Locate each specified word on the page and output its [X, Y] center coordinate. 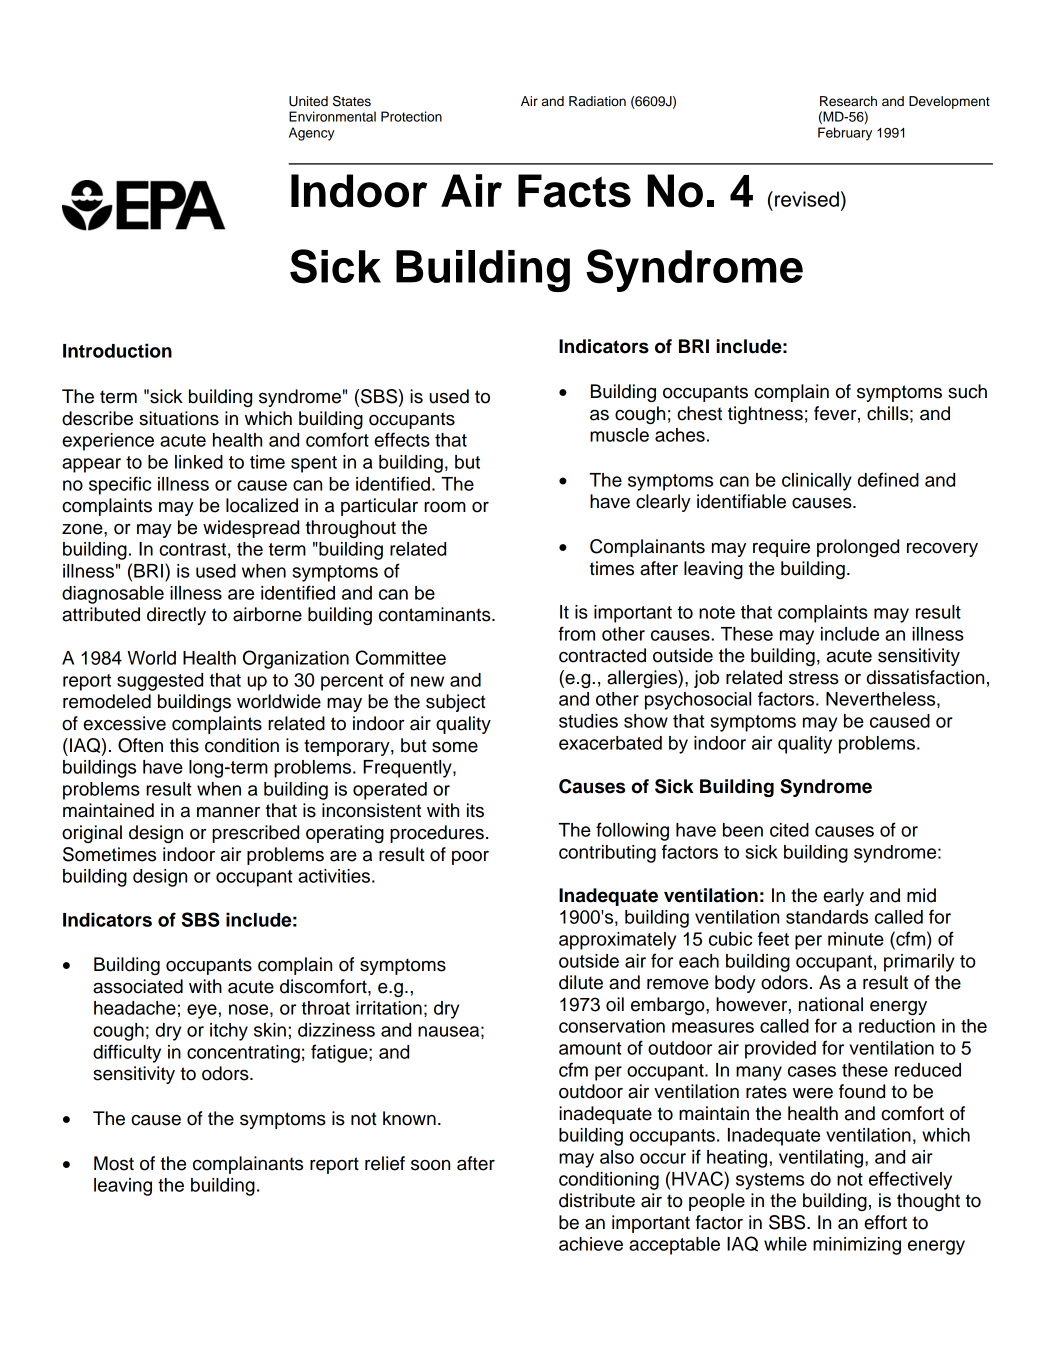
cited [789, 830]
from [576, 633]
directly [176, 616]
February [845, 134]
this [184, 745]
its [475, 810]
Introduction [117, 350]
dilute [581, 982]
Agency [312, 134]
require [781, 548]
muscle [619, 435]
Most [114, 1163]
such [967, 391]
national [831, 1004]
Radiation [597, 101]
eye [202, 1011]
